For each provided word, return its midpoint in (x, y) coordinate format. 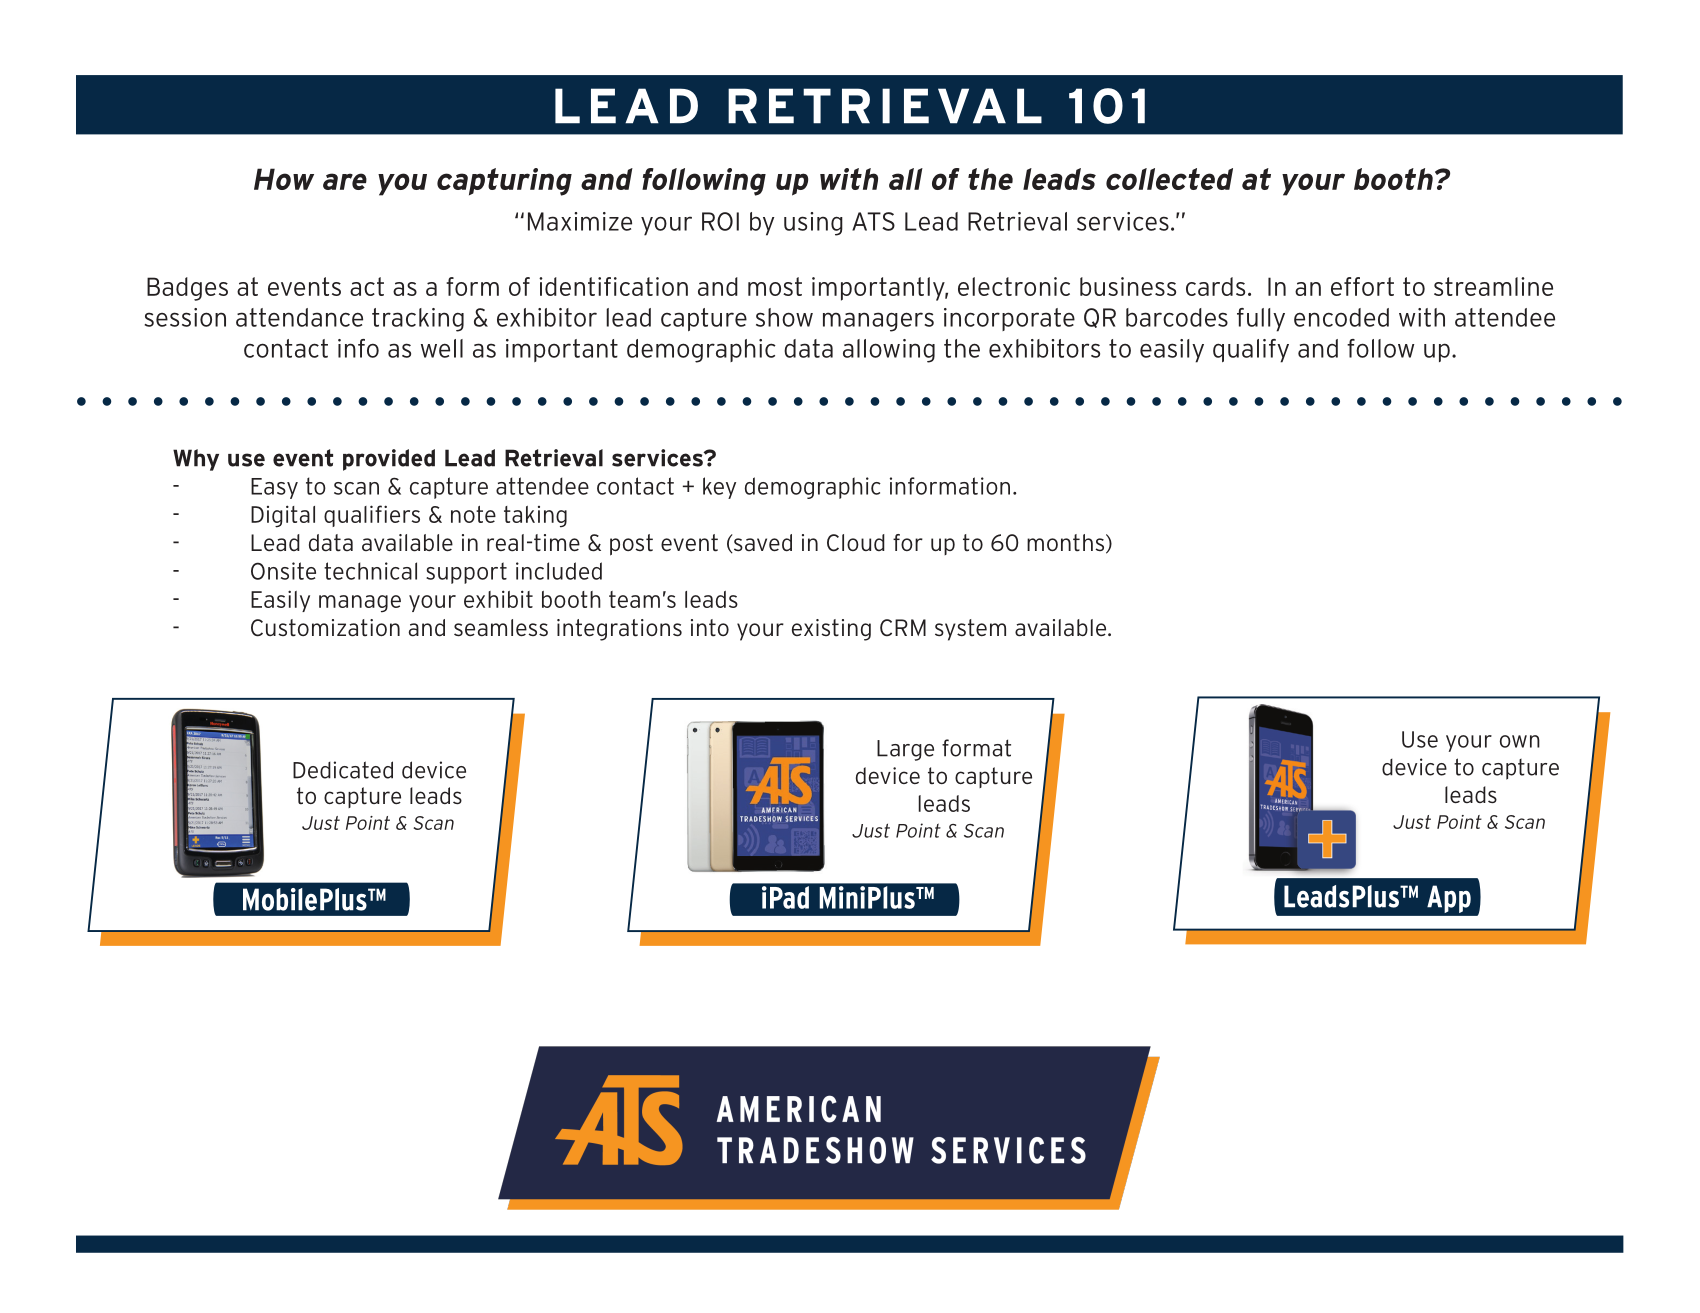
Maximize (580, 221)
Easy (274, 488)
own (1520, 741)
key (719, 488)
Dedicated (343, 770)
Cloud (856, 543)
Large (905, 750)
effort (1362, 286)
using (813, 224)
